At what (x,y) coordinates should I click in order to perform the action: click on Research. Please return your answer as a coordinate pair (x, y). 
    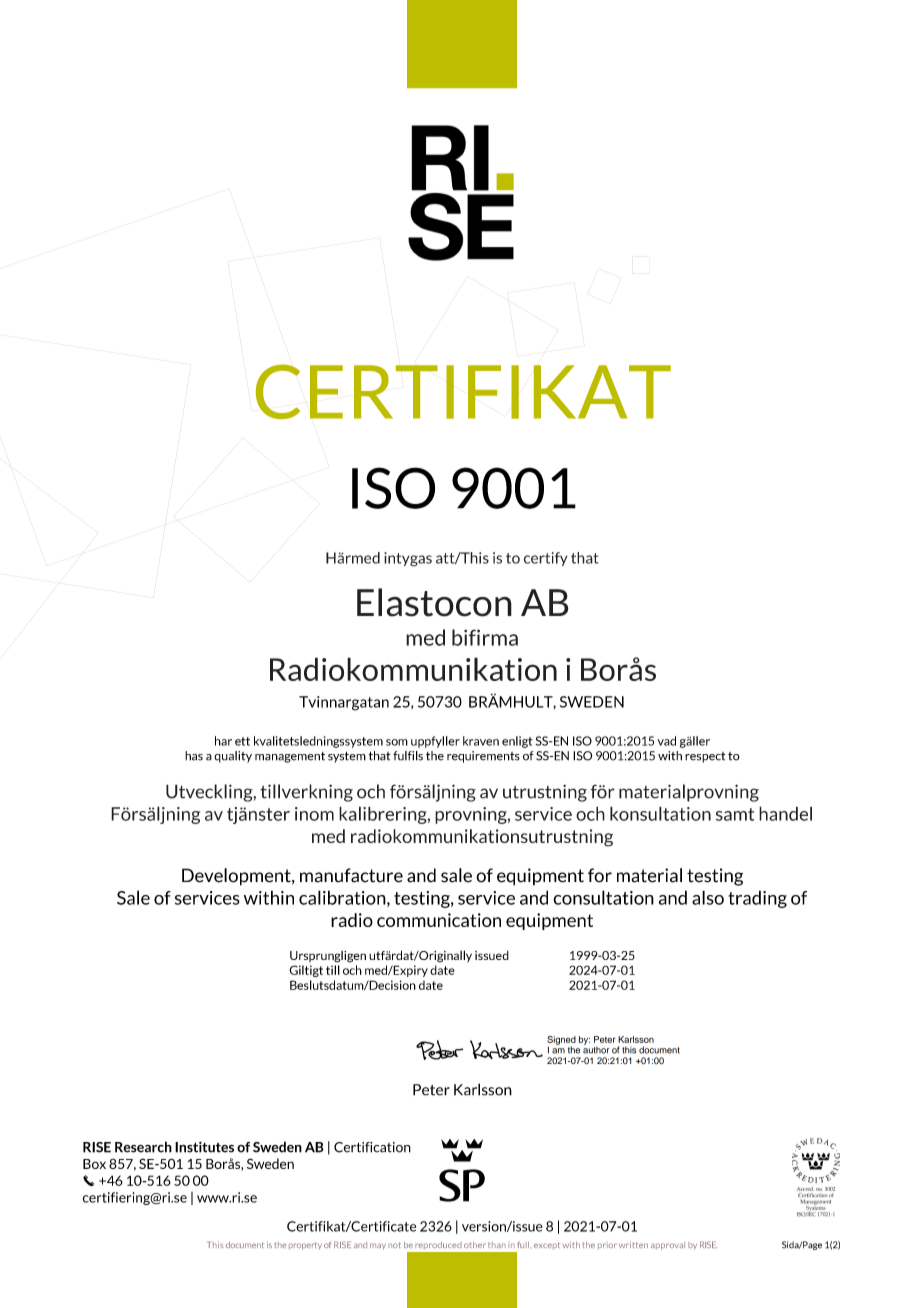
    Looking at the image, I should click on (143, 1147).
